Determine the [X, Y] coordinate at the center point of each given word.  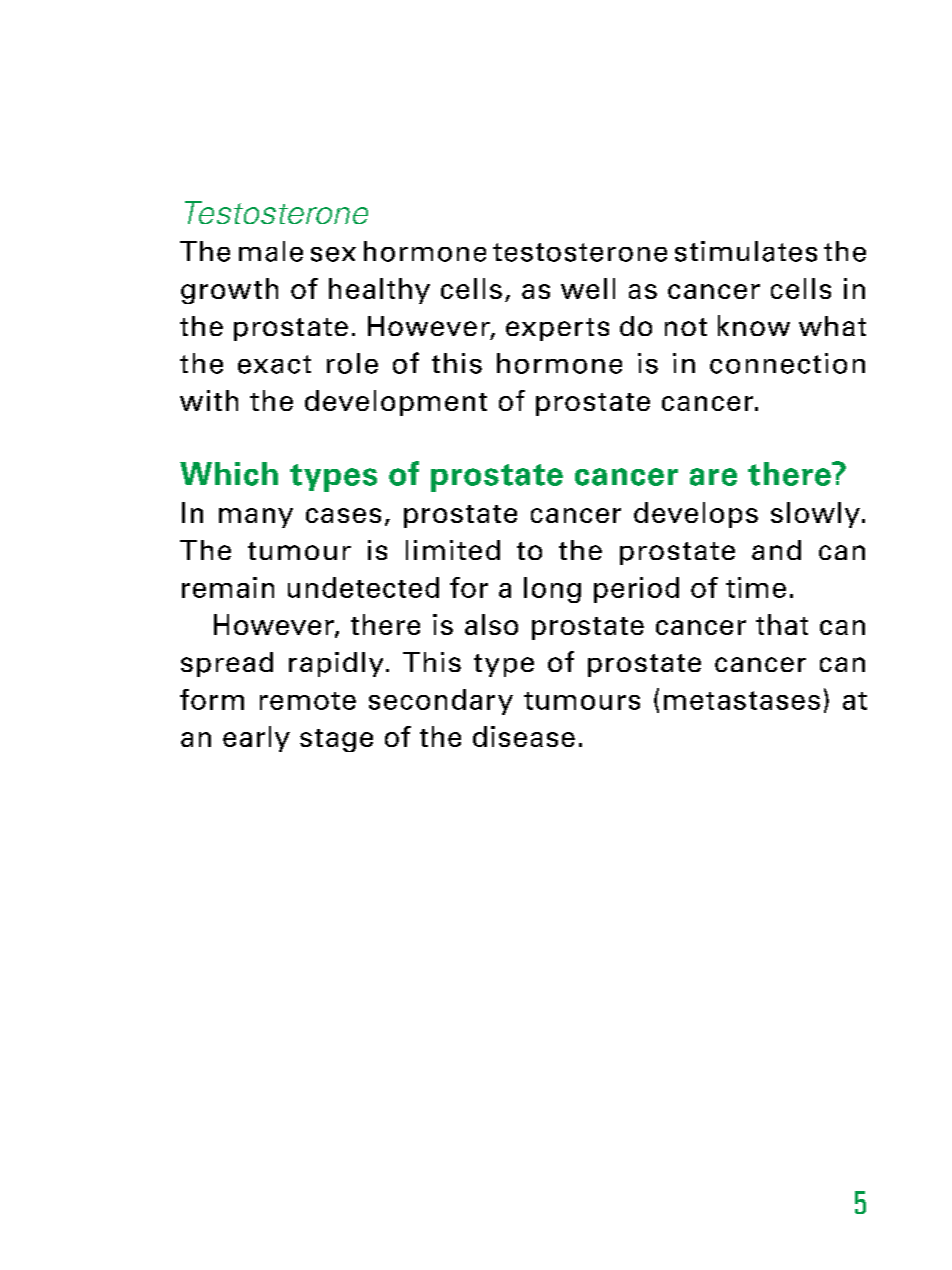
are [713, 477]
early [256, 739]
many [256, 518]
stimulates [746, 251]
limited [453, 550]
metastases [742, 700]
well [588, 288]
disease [524, 736]
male [271, 251]
